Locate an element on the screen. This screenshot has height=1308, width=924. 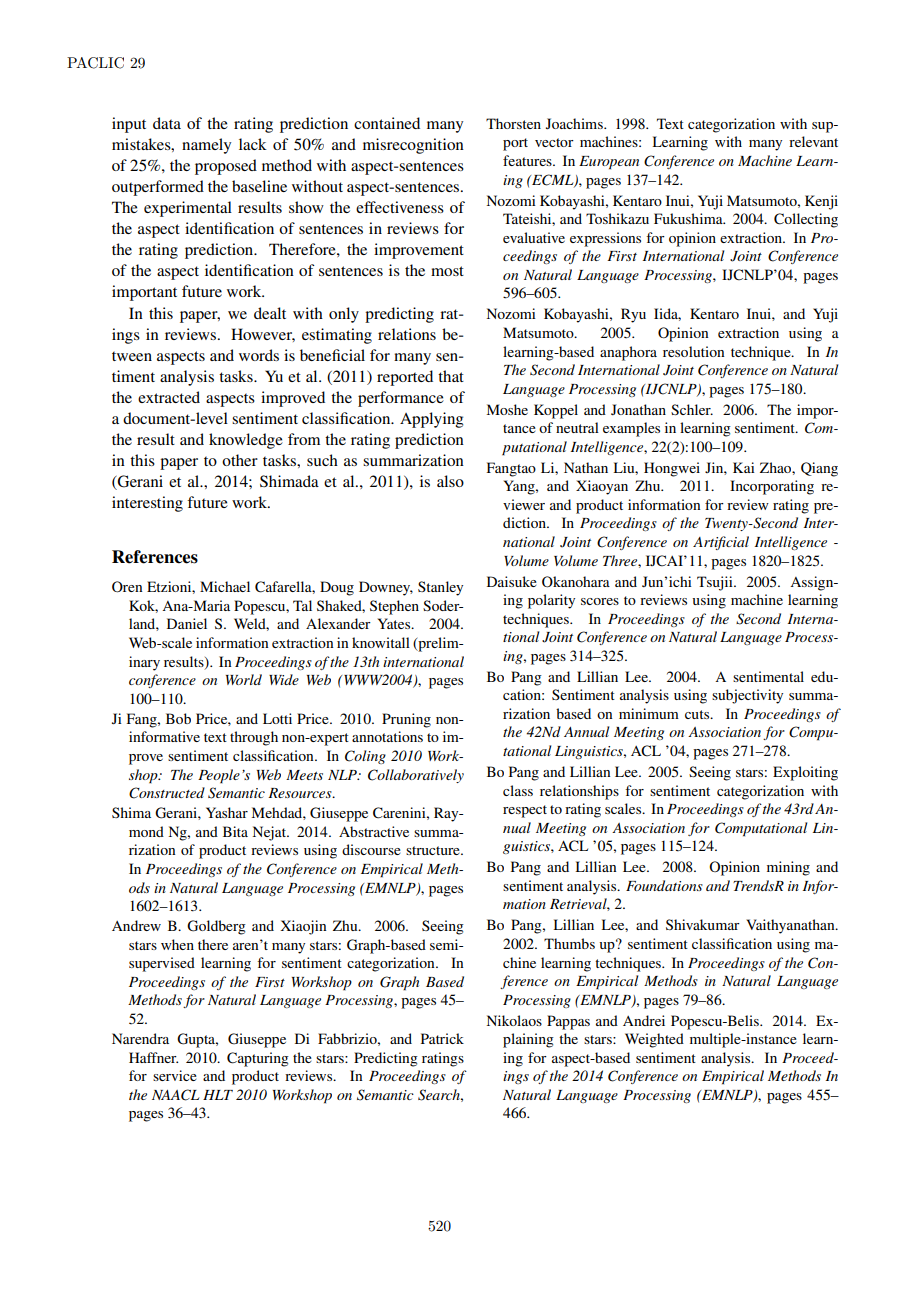
Artificial is located at coordinates (721, 543).
